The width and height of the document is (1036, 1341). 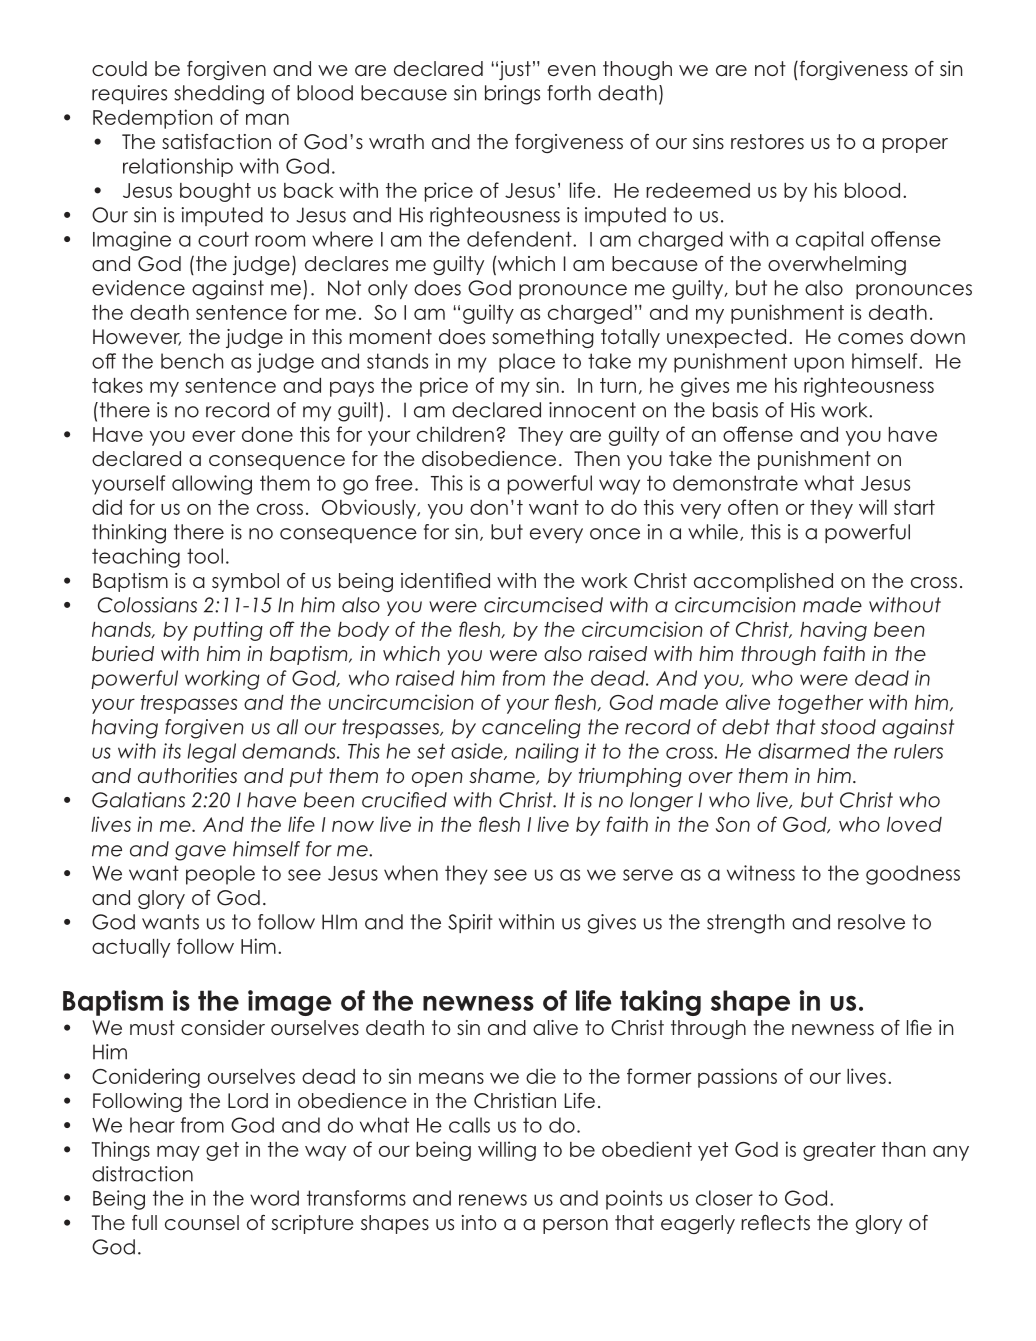 What do you see at coordinates (219, 95) in the document?
I see `shedding` at bounding box center [219, 95].
